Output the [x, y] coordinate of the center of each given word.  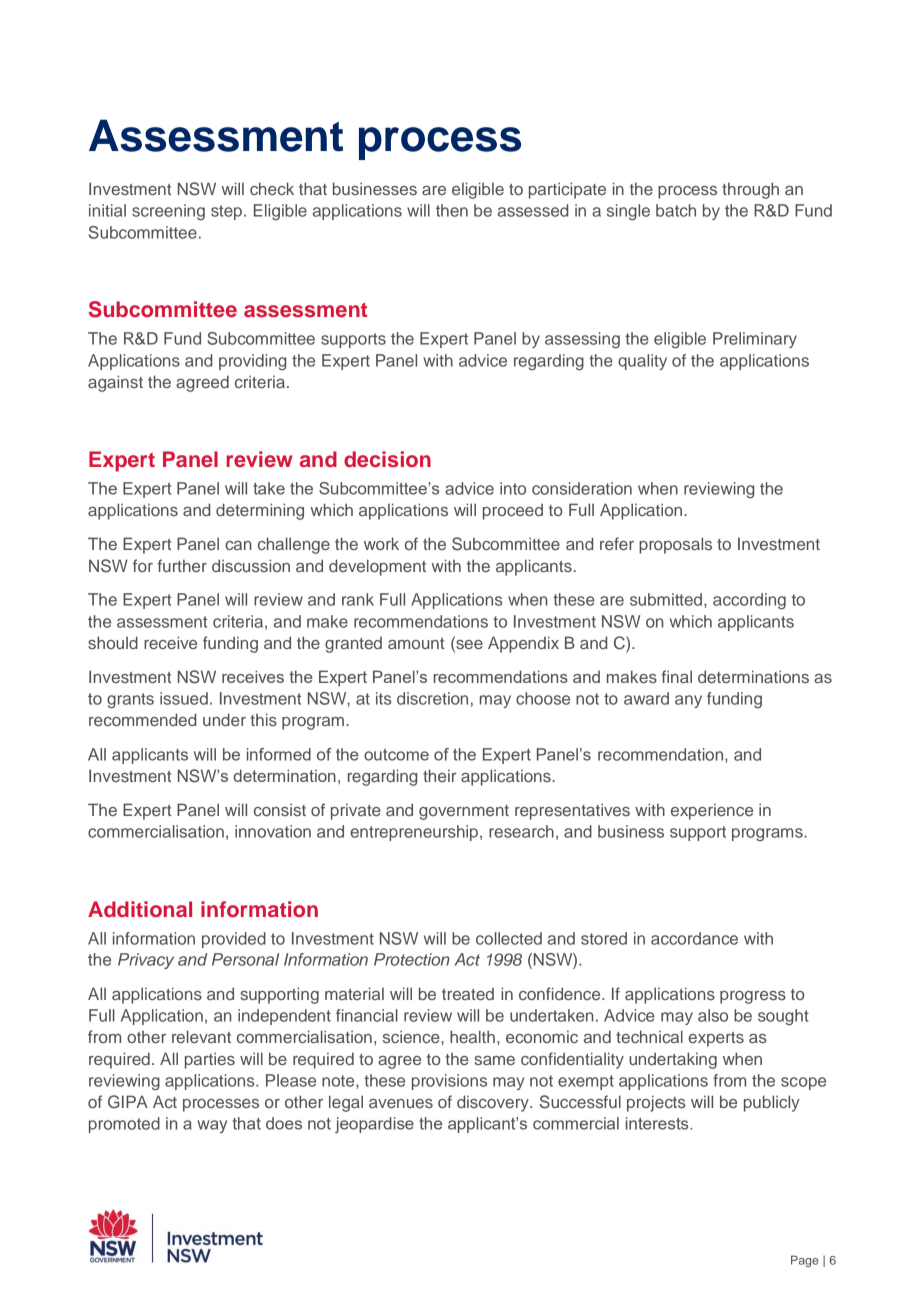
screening [168, 212]
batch [676, 210]
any [688, 701]
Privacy [146, 961]
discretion [432, 698]
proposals [675, 545]
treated [468, 994]
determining [260, 511]
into [513, 488]
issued [184, 698]
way [212, 1126]
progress [753, 997]
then [452, 210]
